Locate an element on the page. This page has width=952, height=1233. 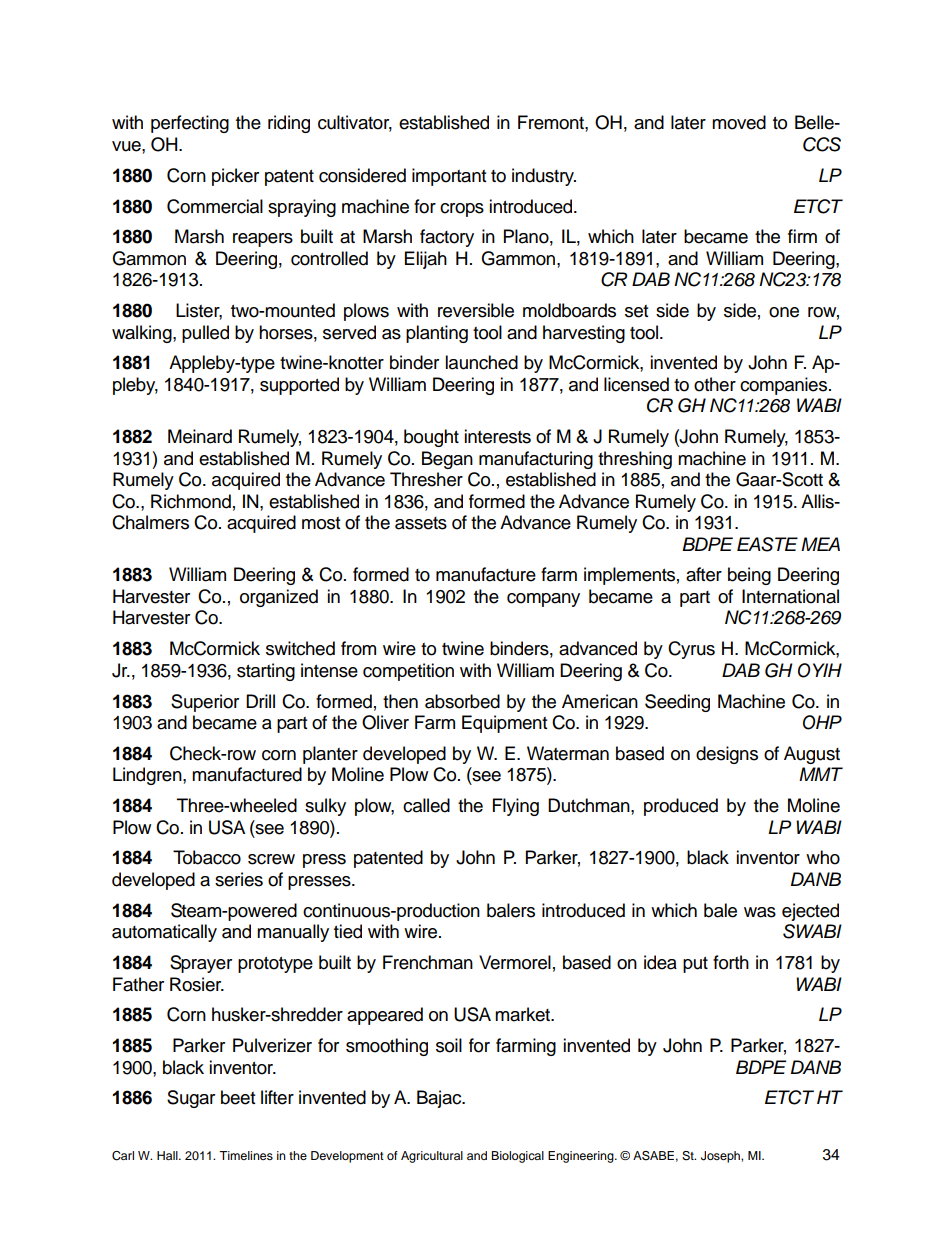
Engineering is located at coordinates (582, 1157).
